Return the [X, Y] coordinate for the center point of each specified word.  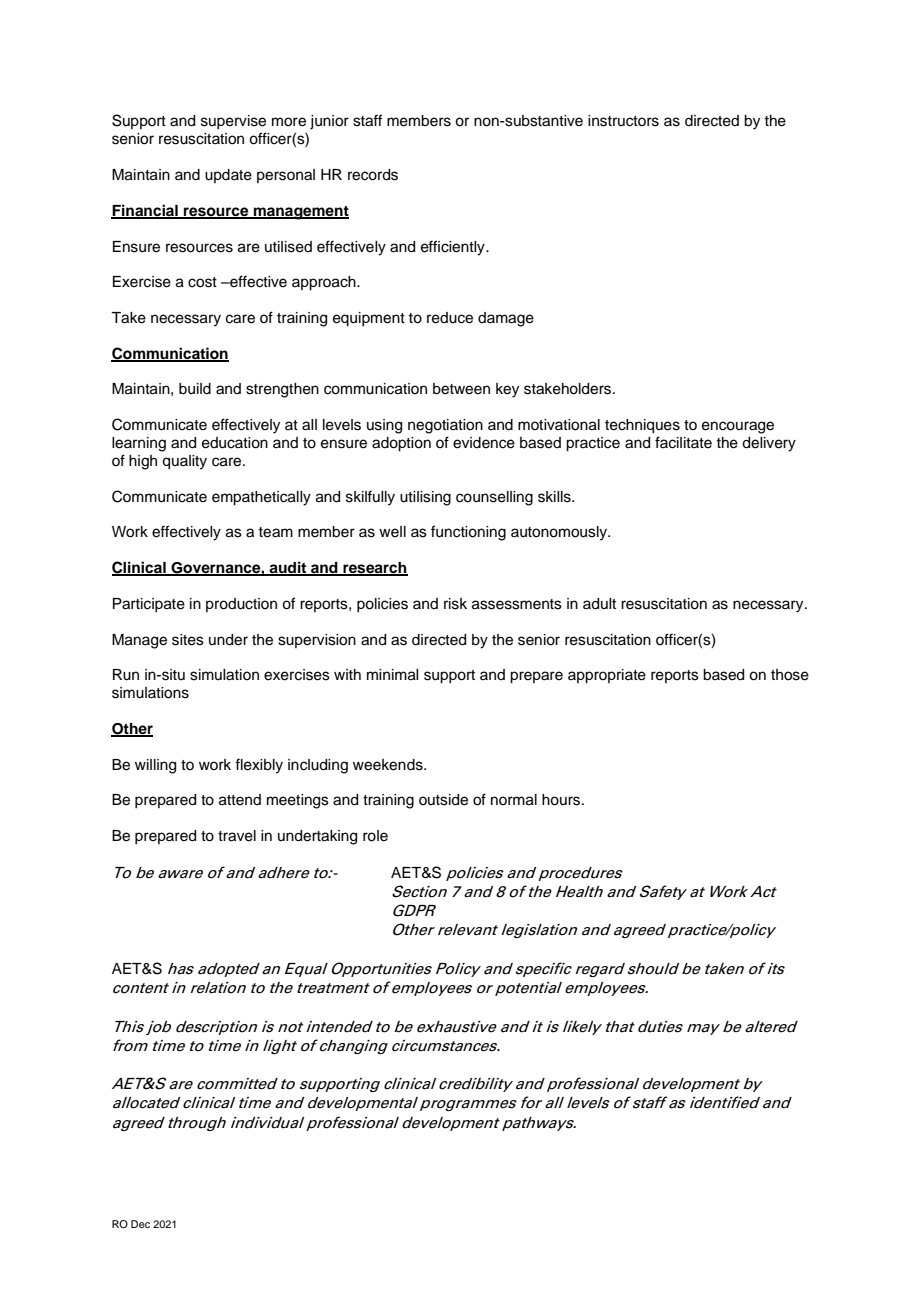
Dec [140, 1224]
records [373, 175]
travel [237, 836]
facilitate [683, 442]
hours [562, 800]
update [228, 176]
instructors [623, 121]
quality [184, 462]
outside [443, 800]
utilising [425, 498]
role [375, 836]
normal [514, 800]
